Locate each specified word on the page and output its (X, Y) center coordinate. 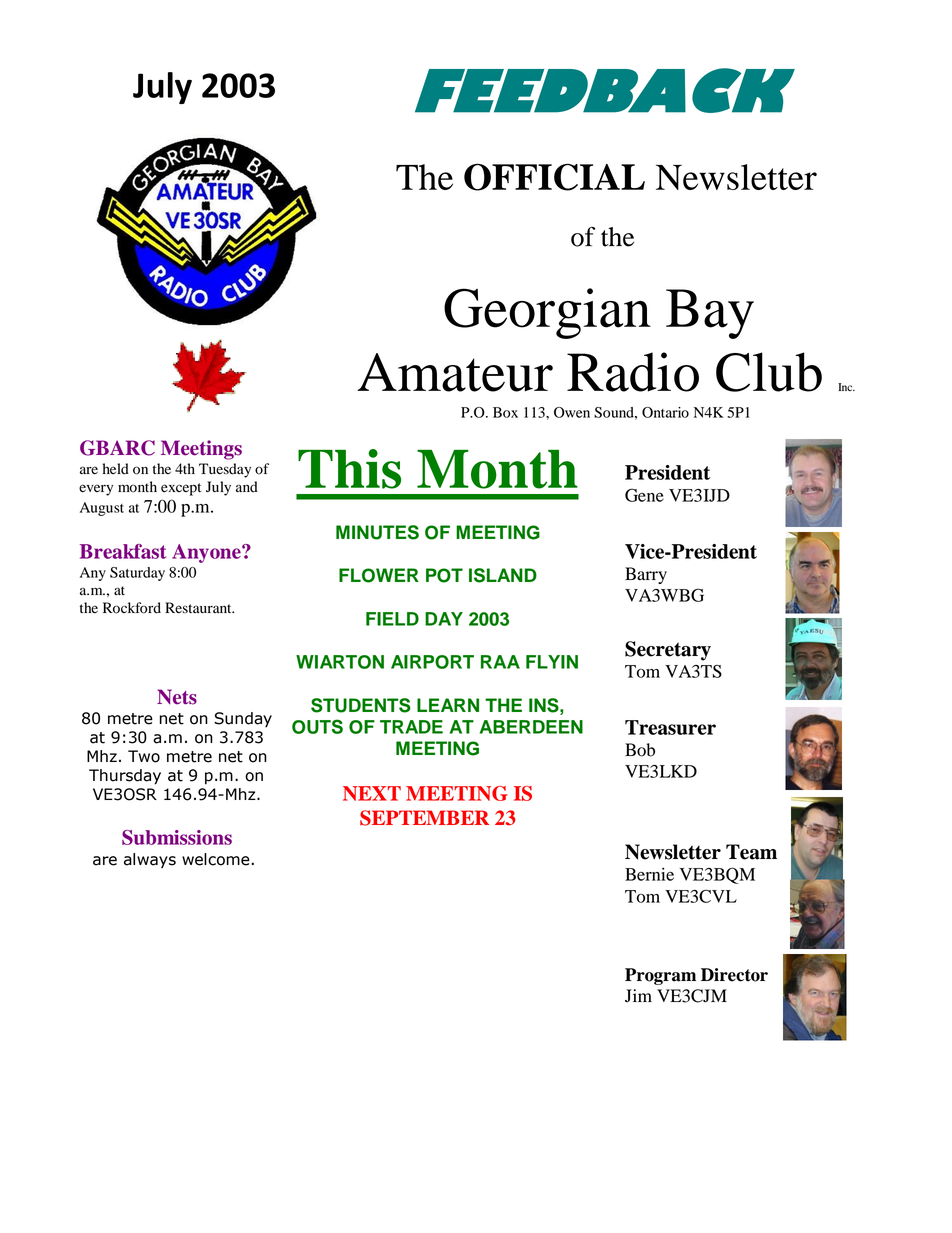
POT (444, 575)
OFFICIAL (554, 177)
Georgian (547, 313)
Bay (710, 314)
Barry (646, 575)
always (150, 861)
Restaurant (199, 608)
